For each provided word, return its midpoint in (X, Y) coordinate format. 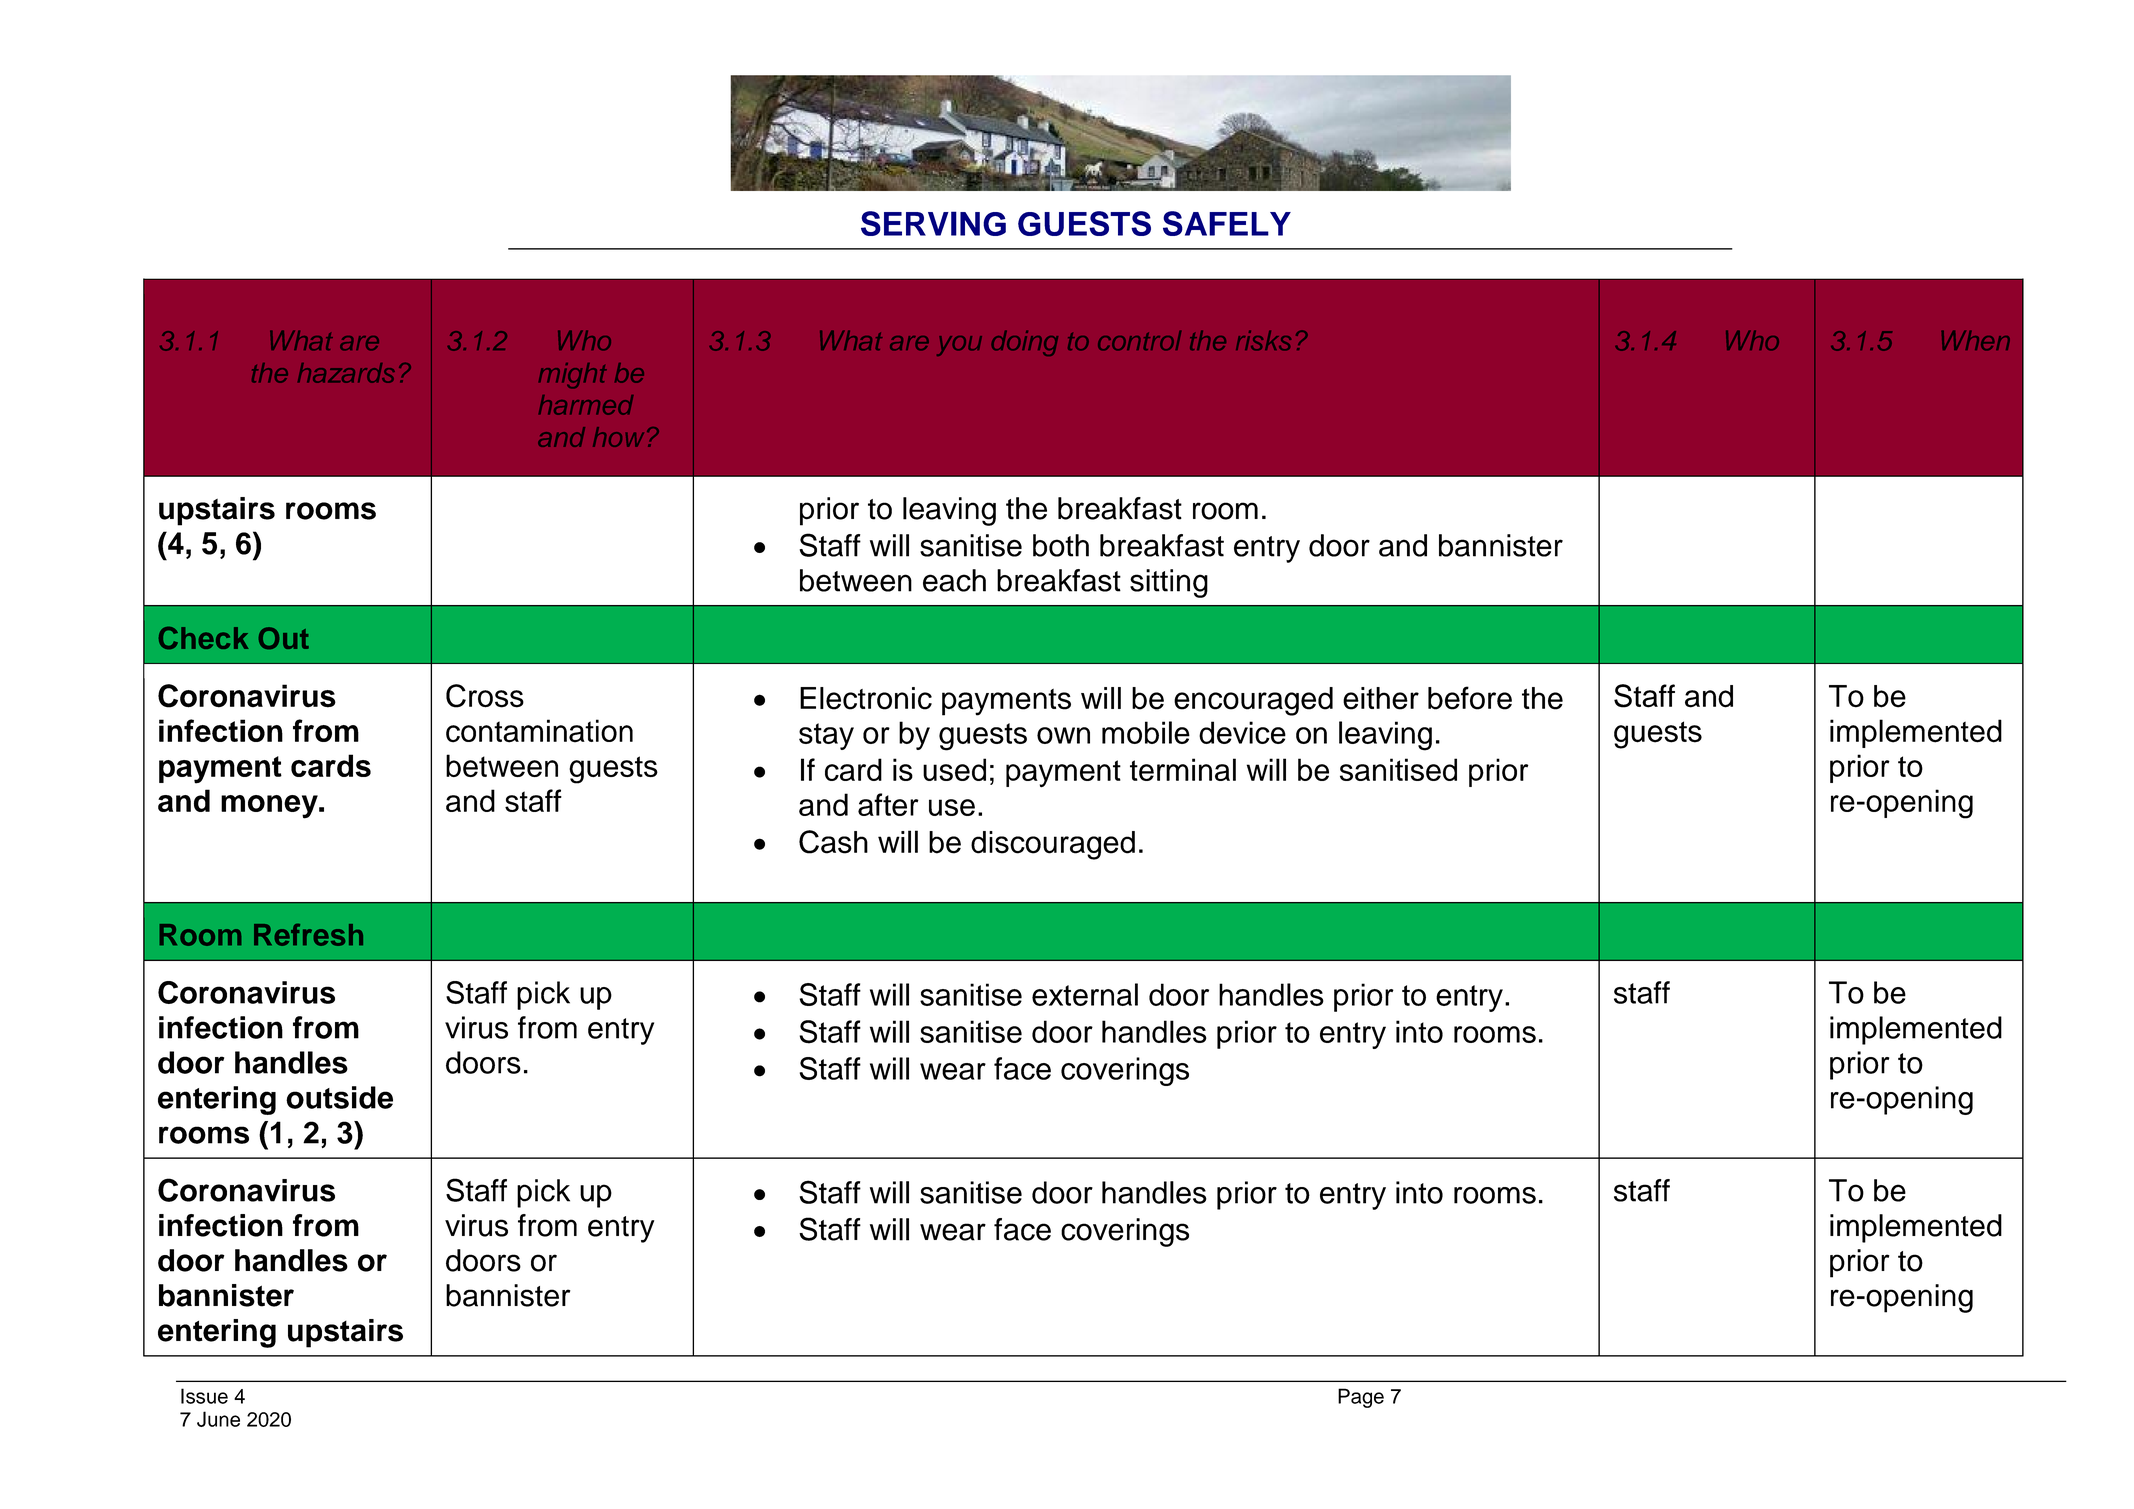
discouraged (1053, 845)
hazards (346, 373)
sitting (1169, 583)
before (1470, 698)
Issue (204, 1396)
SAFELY (1227, 223)
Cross (485, 696)
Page (1361, 1398)
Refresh (308, 935)
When (1976, 340)
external (1085, 994)
